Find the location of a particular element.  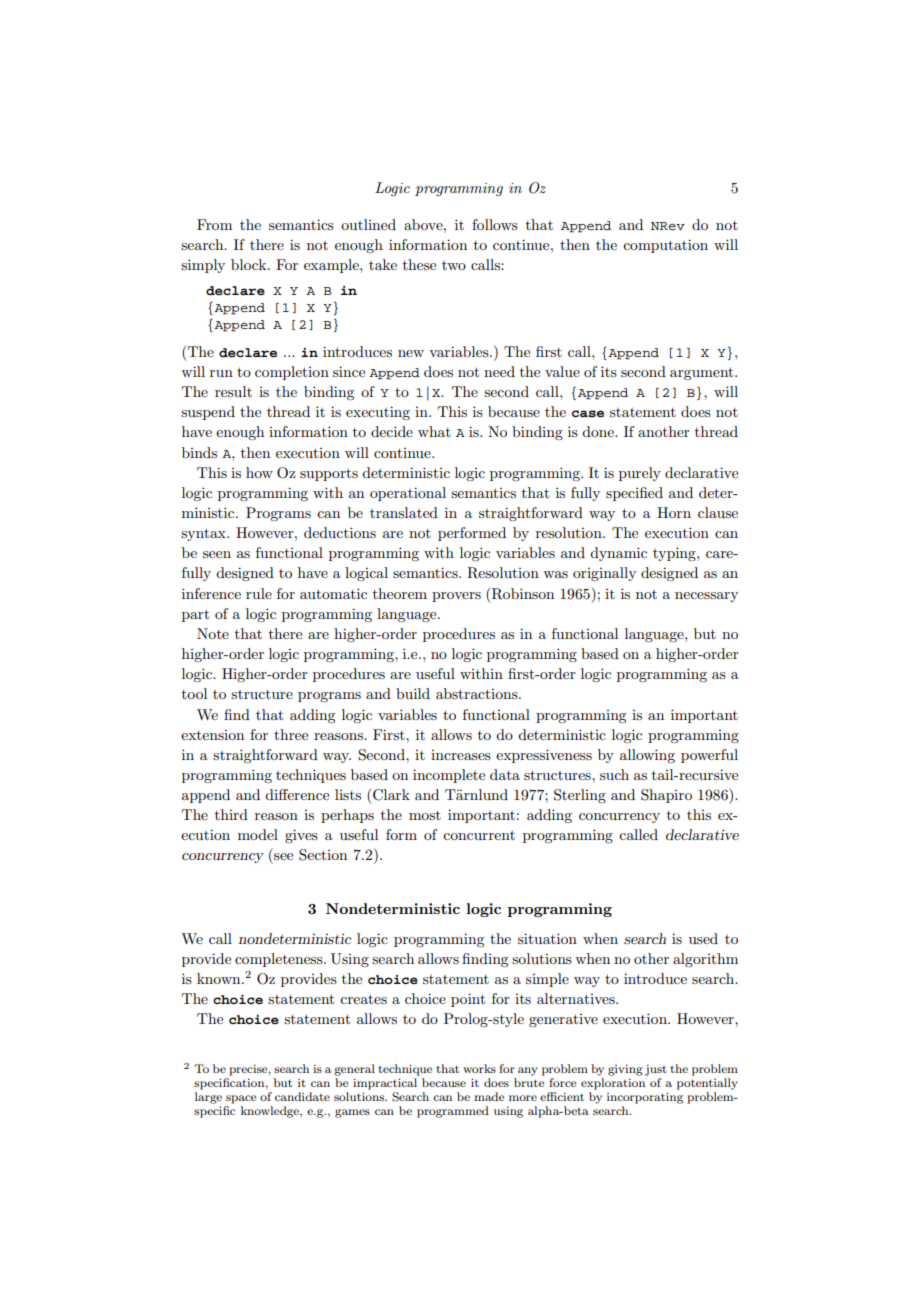

completeness is located at coordinates (280, 960).
